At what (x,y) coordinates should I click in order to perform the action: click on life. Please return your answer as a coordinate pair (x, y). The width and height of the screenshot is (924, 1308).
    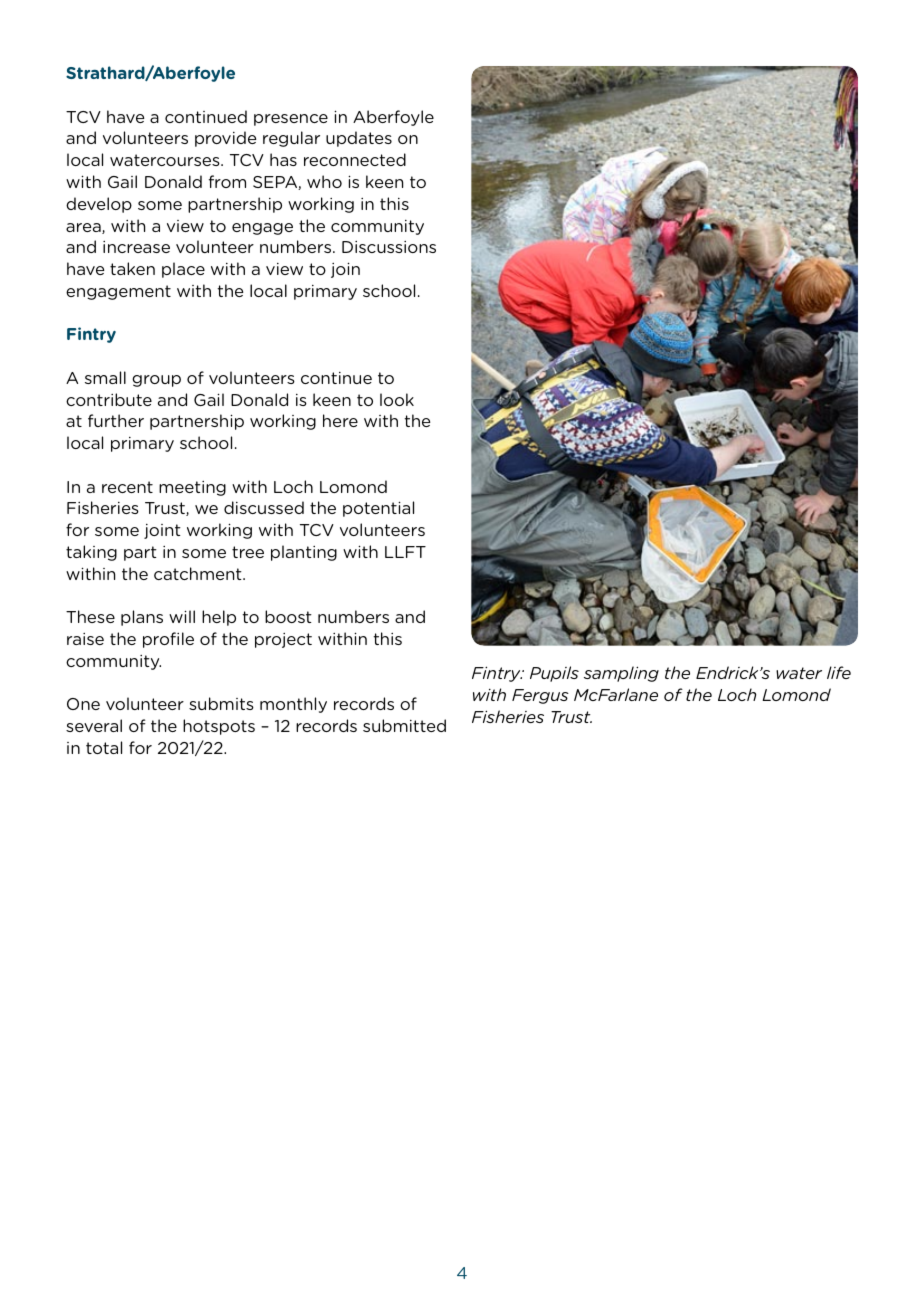
    Looking at the image, I should click on (839, 672).
